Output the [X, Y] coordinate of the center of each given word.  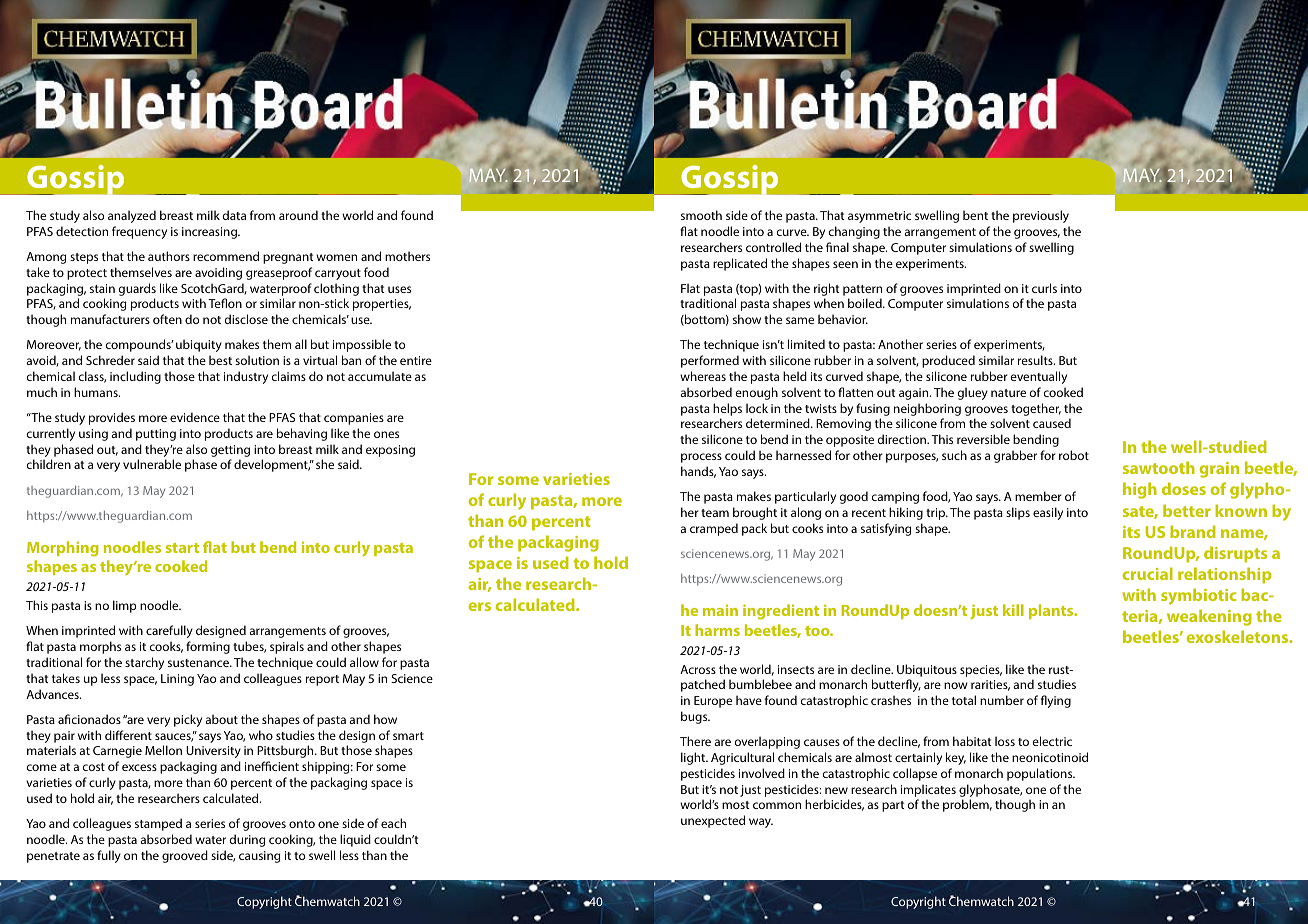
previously [1041, 216]
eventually [1039, 377]
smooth [701, 215]
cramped [714, 529]
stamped [158, 824]
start [182, 548]
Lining [177, 680]
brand [1193, 531]
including [135, 377]
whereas [703, 376]
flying [1056, 701]
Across [698, 669]
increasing [210, 233]
